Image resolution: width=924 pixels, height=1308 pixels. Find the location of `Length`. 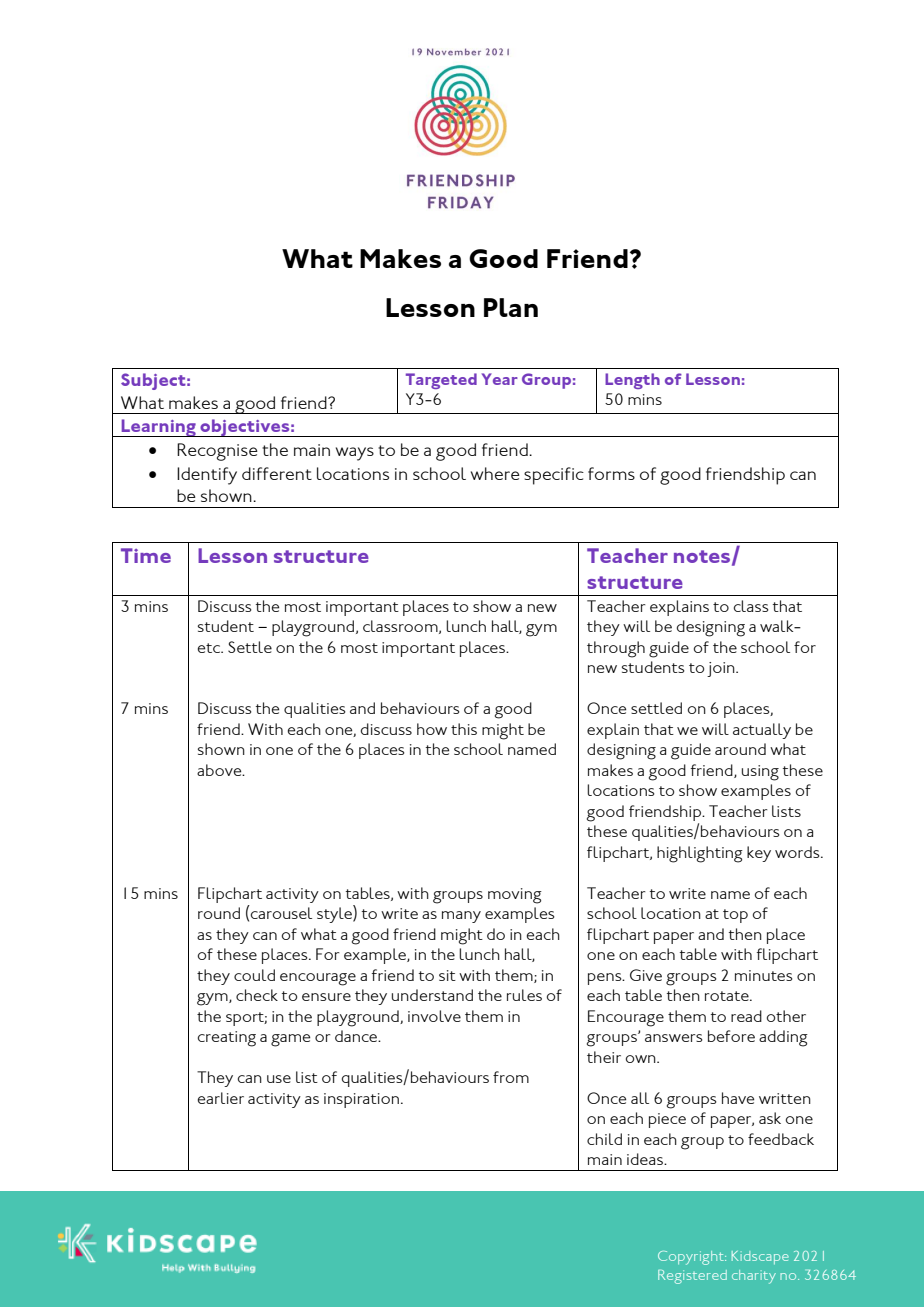

Length is located at coordinates (632, 381).
